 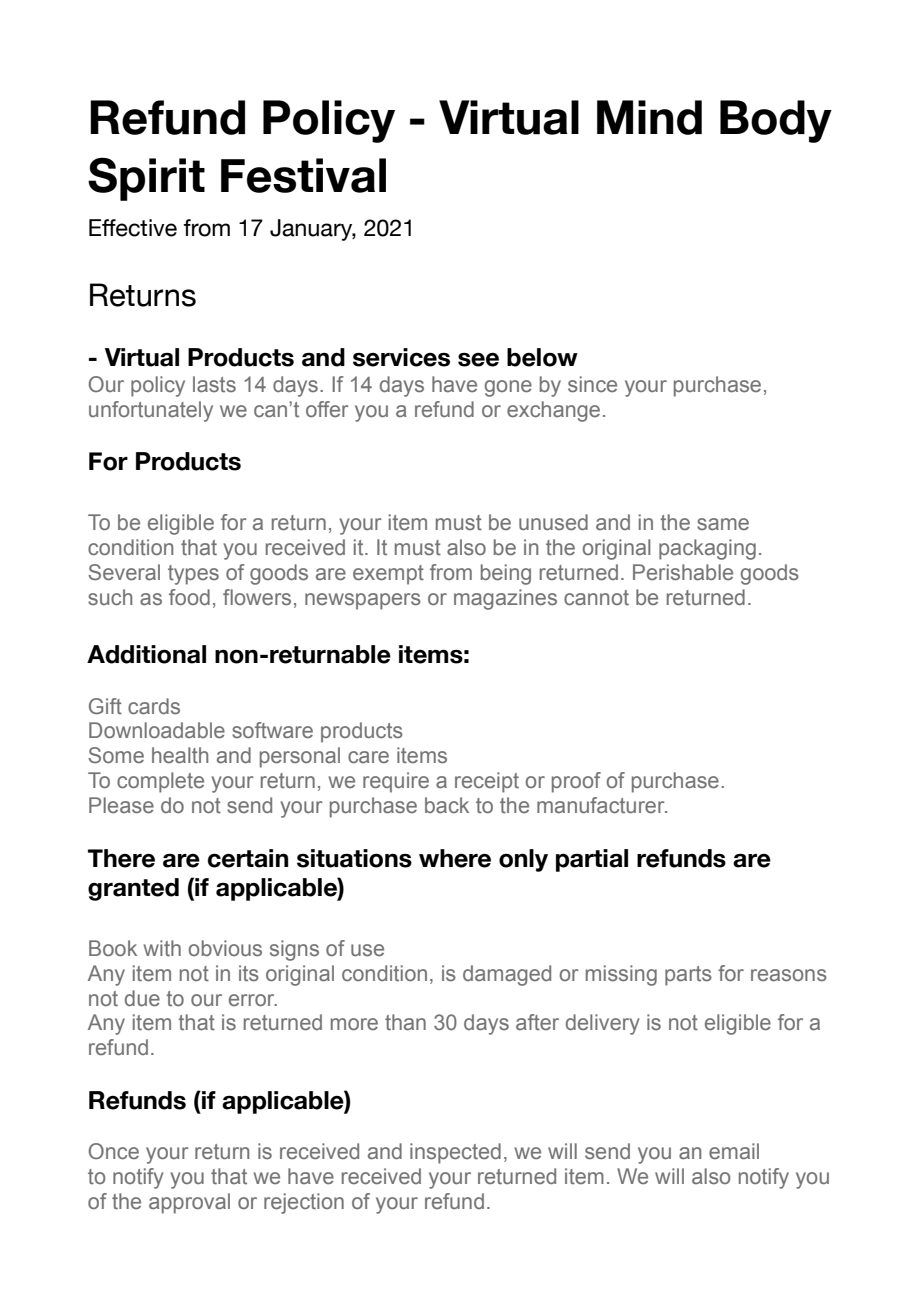 What do you see at coordinates (146, 654) in the image?
I see `Additional` at bounding box center [146, 654].
